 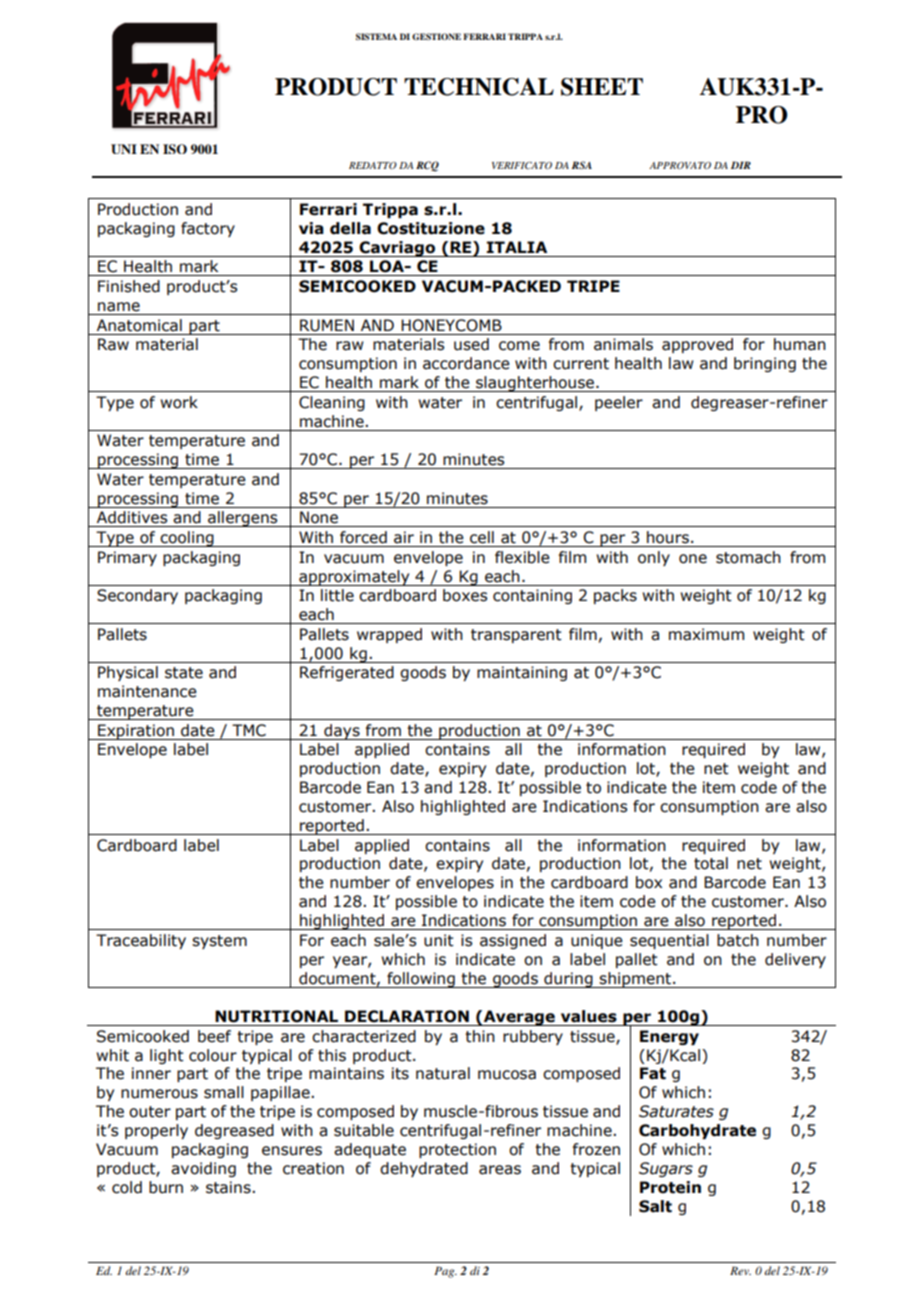 What do you see at coordinates (445, 1272) in the page?
I see `Pag` at bounding box center [445, 1272].
